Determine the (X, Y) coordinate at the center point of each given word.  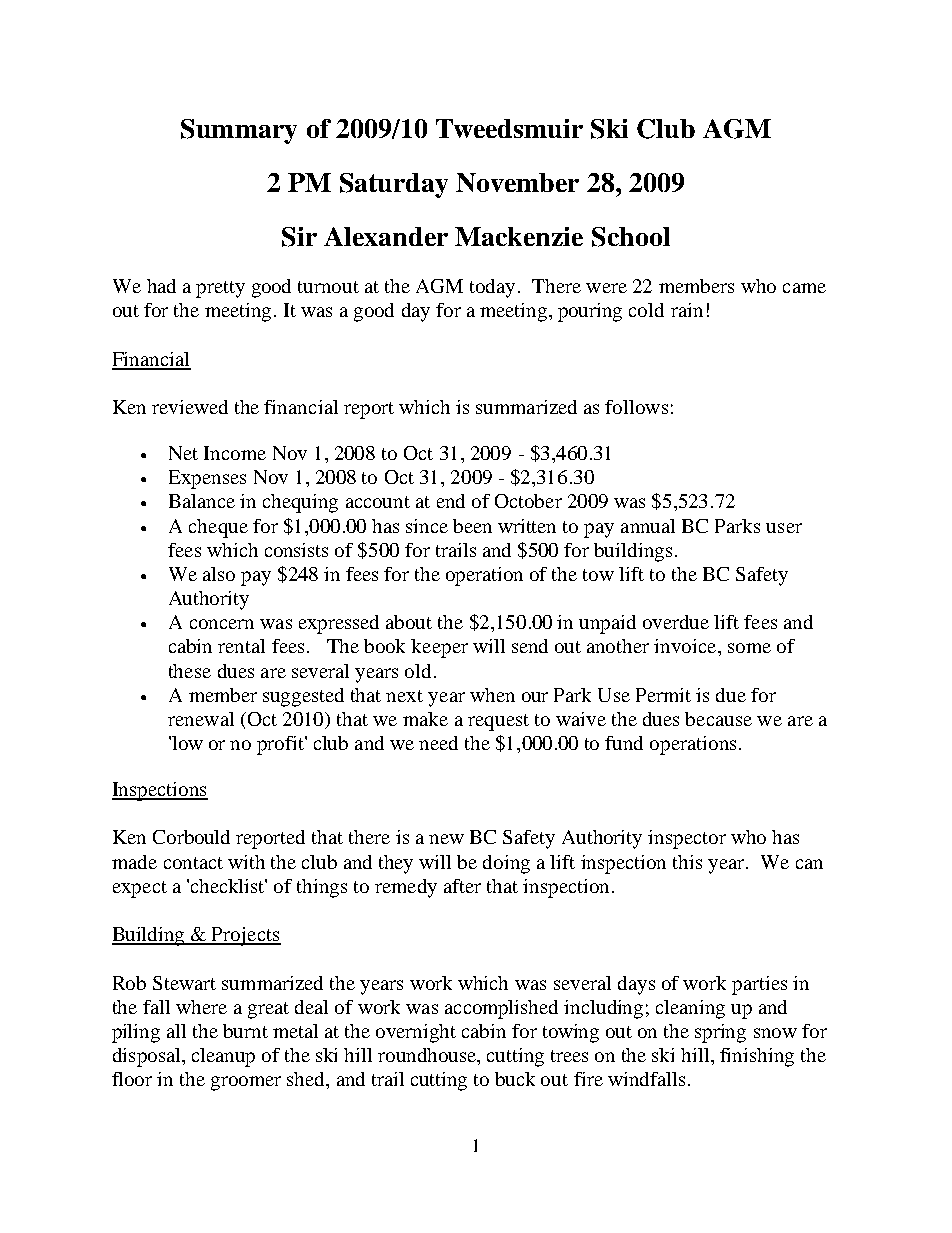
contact (193, 863)
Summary (239, 131)
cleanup (223, 1057)
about (409, 622)
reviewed (190, 407)
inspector (687, 839)
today (492, 288)
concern (222, 624)
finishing (757, 1057)
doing (506, 864)
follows (636, 407)
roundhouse (428, 1056)
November (517, 182)
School (631, 237)
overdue (676, 622)
